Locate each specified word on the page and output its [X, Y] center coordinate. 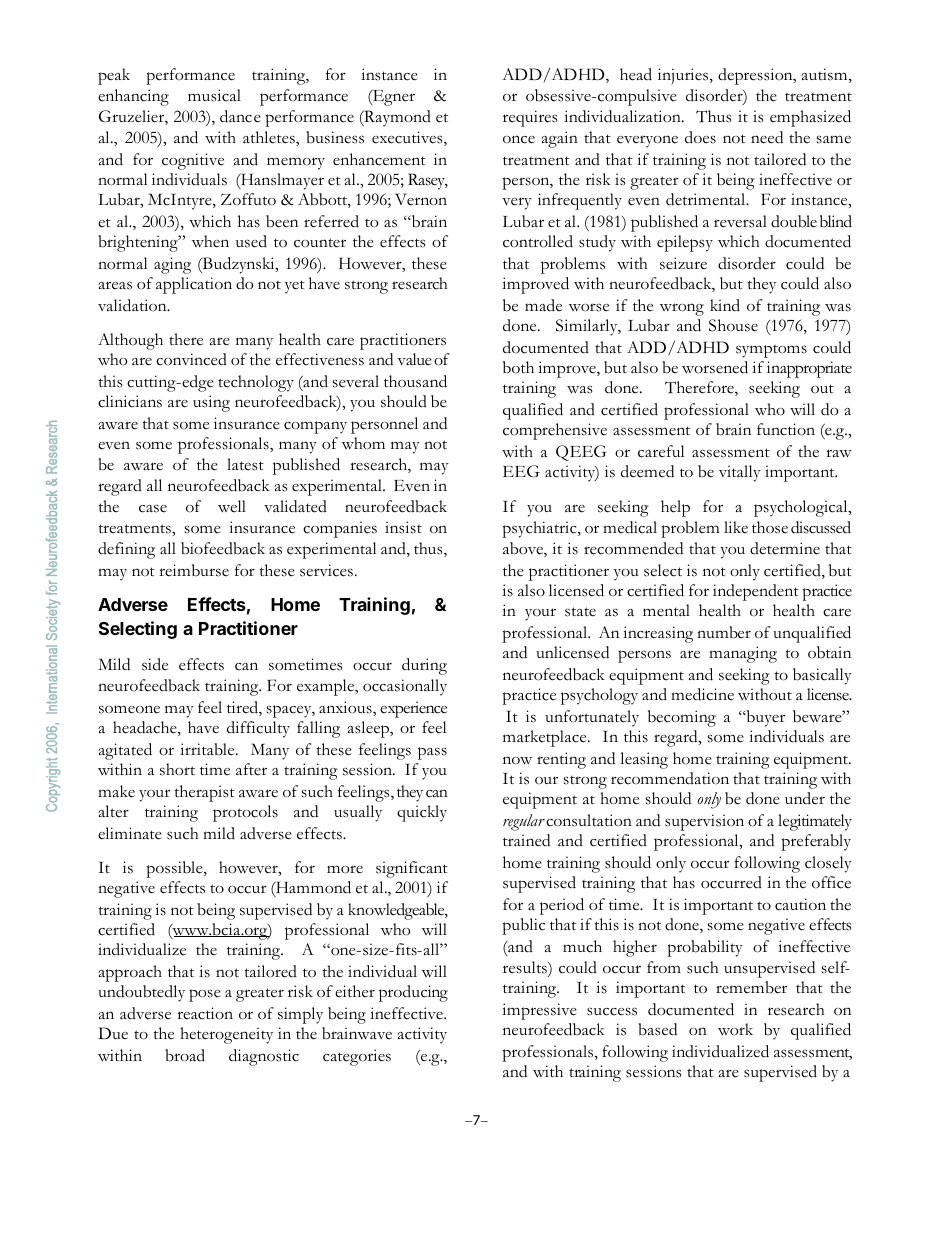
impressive [539, 1011]
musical [214, 95]
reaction [205, 1013]
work [735, 1029]
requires [530, 118]
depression [756, 76]
